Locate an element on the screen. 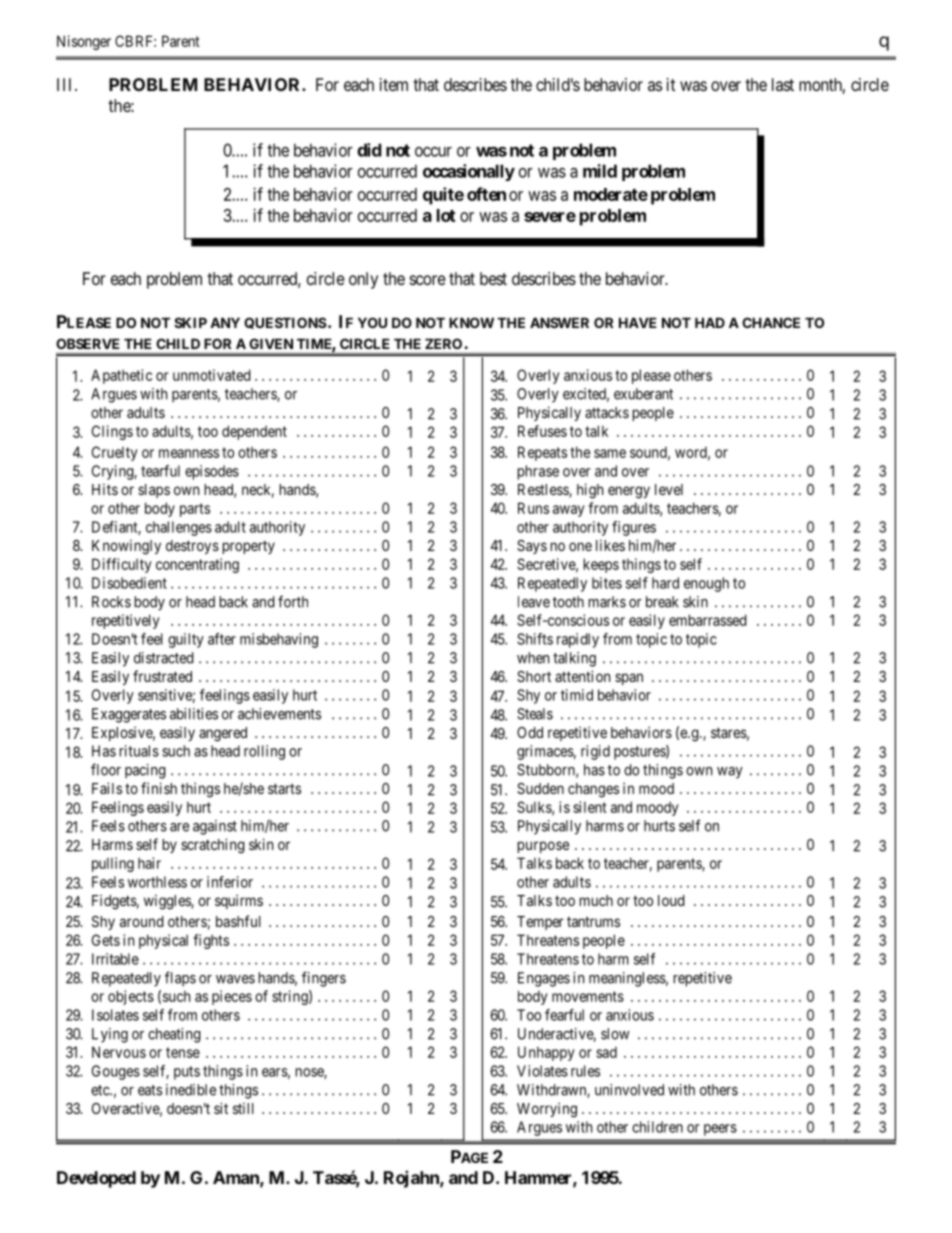  YOU is located at coordinates (372, 322).
